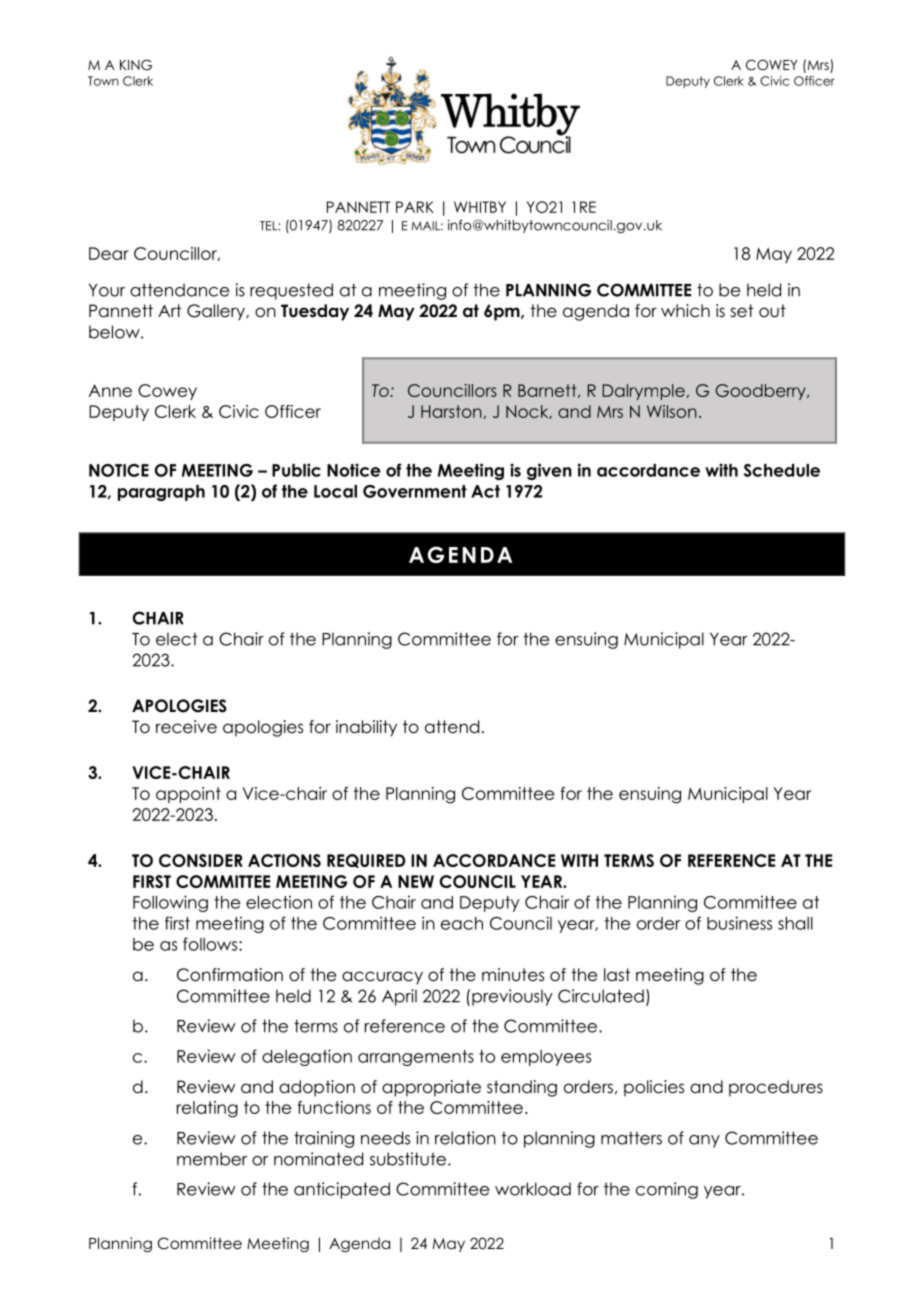 This screenshot has height=1308, width=924. Describe the element at coordinates (366, 728) in the screenshot. I see `inability` at that location.
